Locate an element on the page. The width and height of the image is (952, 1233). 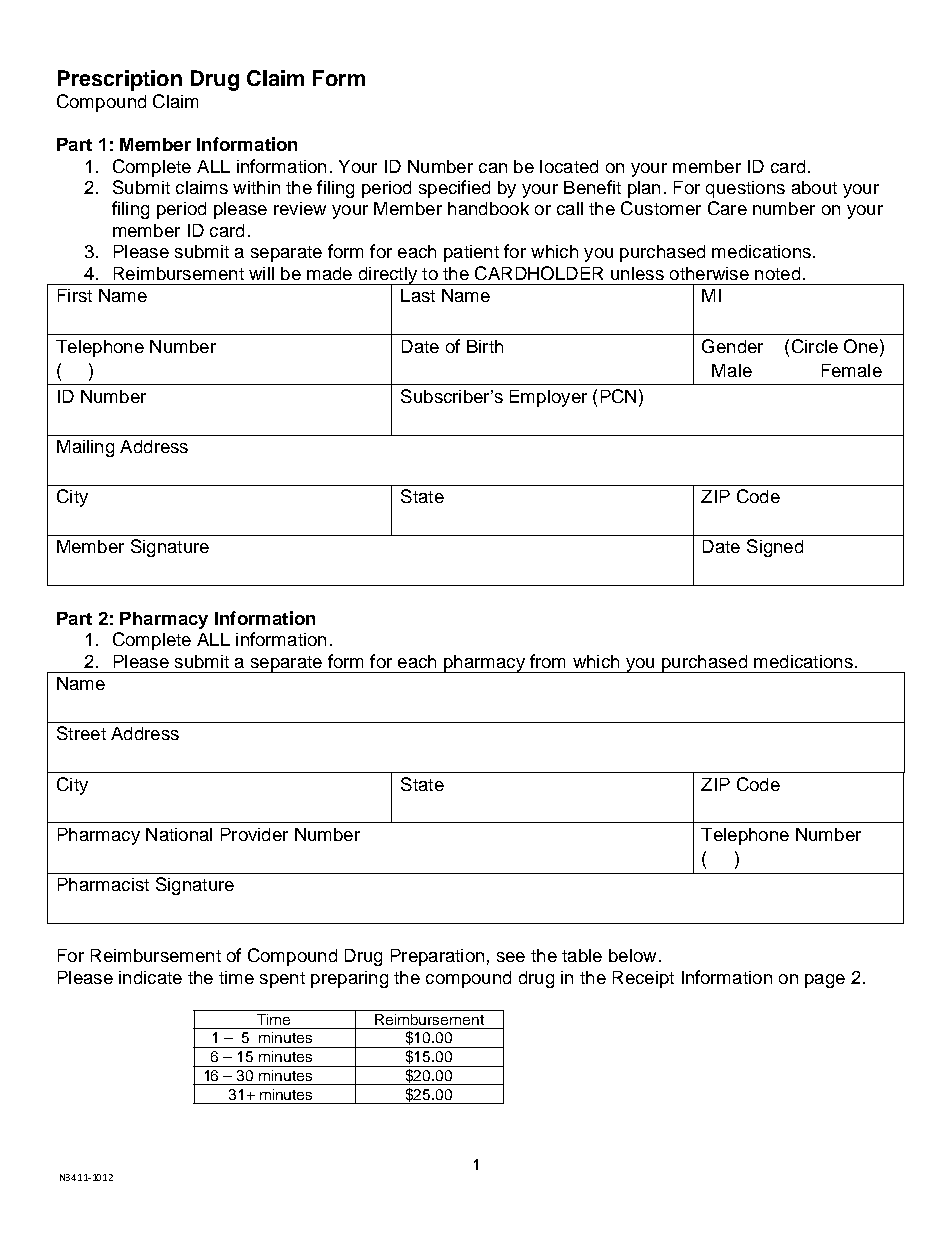
Signed is located at coordinates (775, 548).
